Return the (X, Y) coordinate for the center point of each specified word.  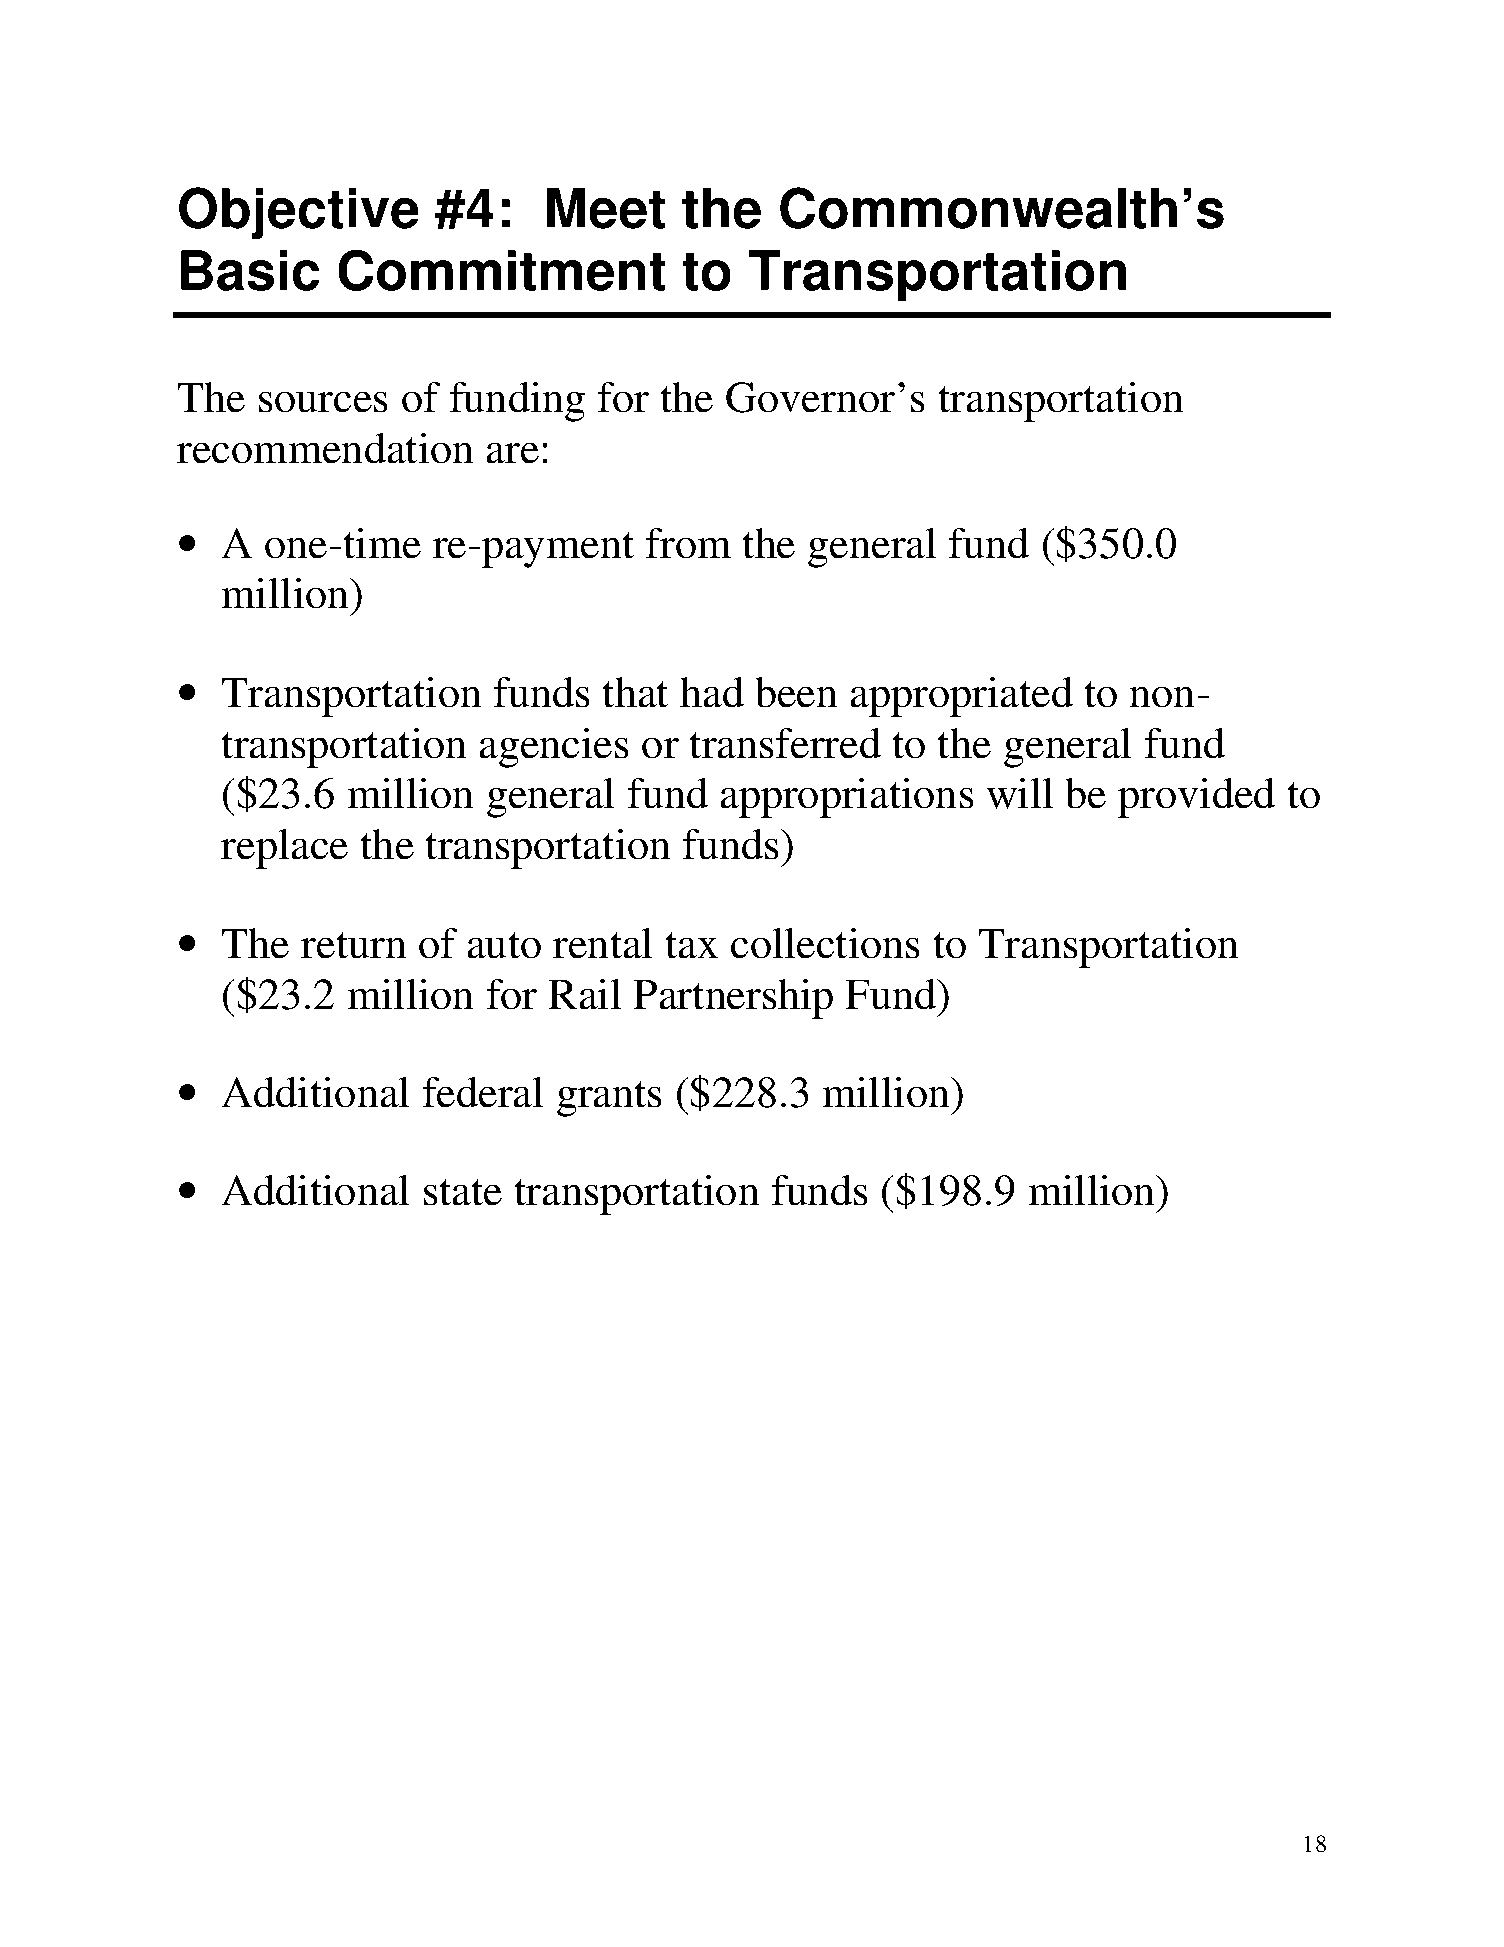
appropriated (962, 697)
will (1020, 793)
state (463, 1192)
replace (284, 849)
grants (609, 1099)
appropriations (847, 798)
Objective (298, 213)
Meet (606, 208)
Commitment (502, 270)
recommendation (325, 448)
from (688, 543)
